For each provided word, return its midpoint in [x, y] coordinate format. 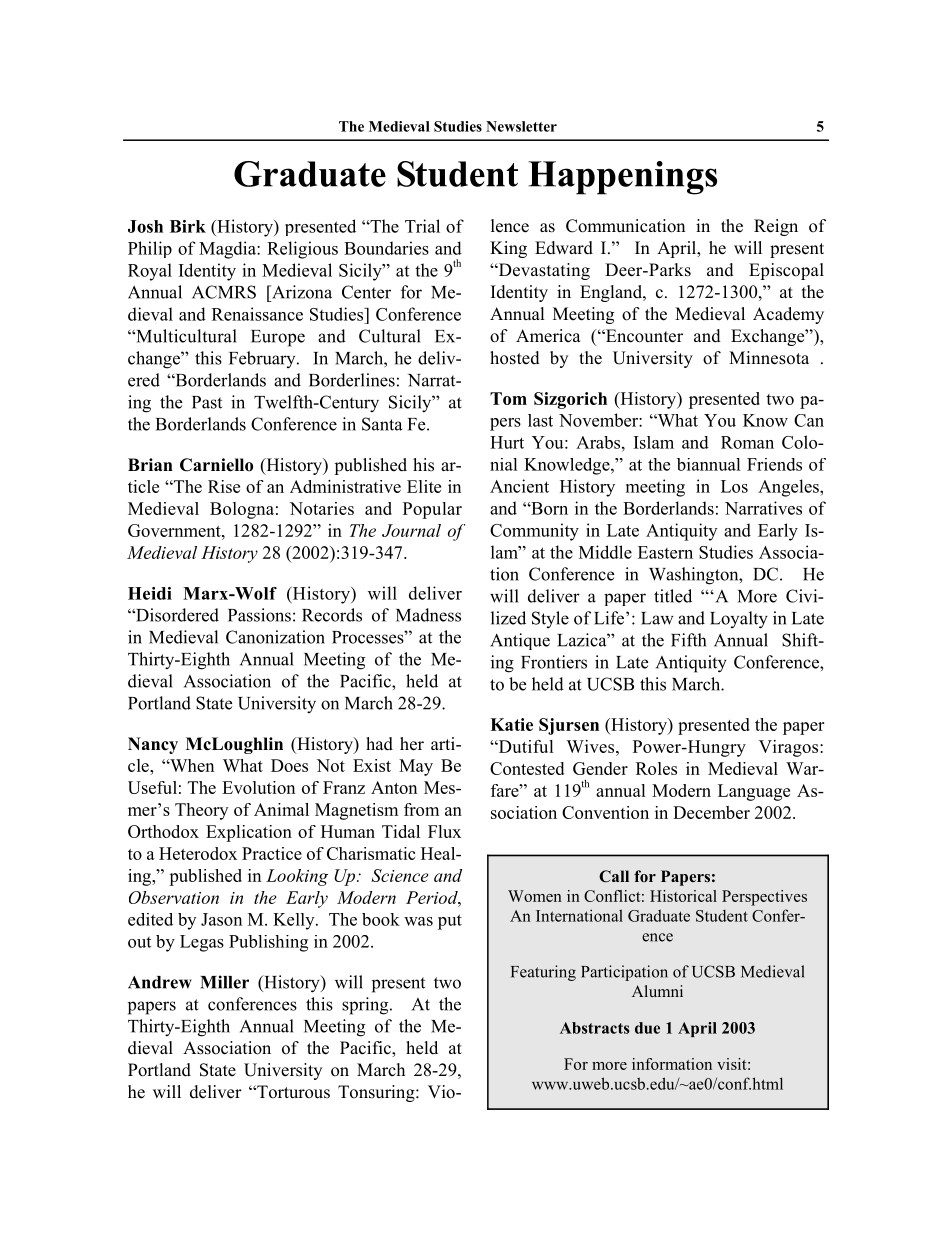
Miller [224, 982]
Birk [188, 226]
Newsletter [521, 126]
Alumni [657, 991]
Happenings [622, 178]
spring [366, 1006]
